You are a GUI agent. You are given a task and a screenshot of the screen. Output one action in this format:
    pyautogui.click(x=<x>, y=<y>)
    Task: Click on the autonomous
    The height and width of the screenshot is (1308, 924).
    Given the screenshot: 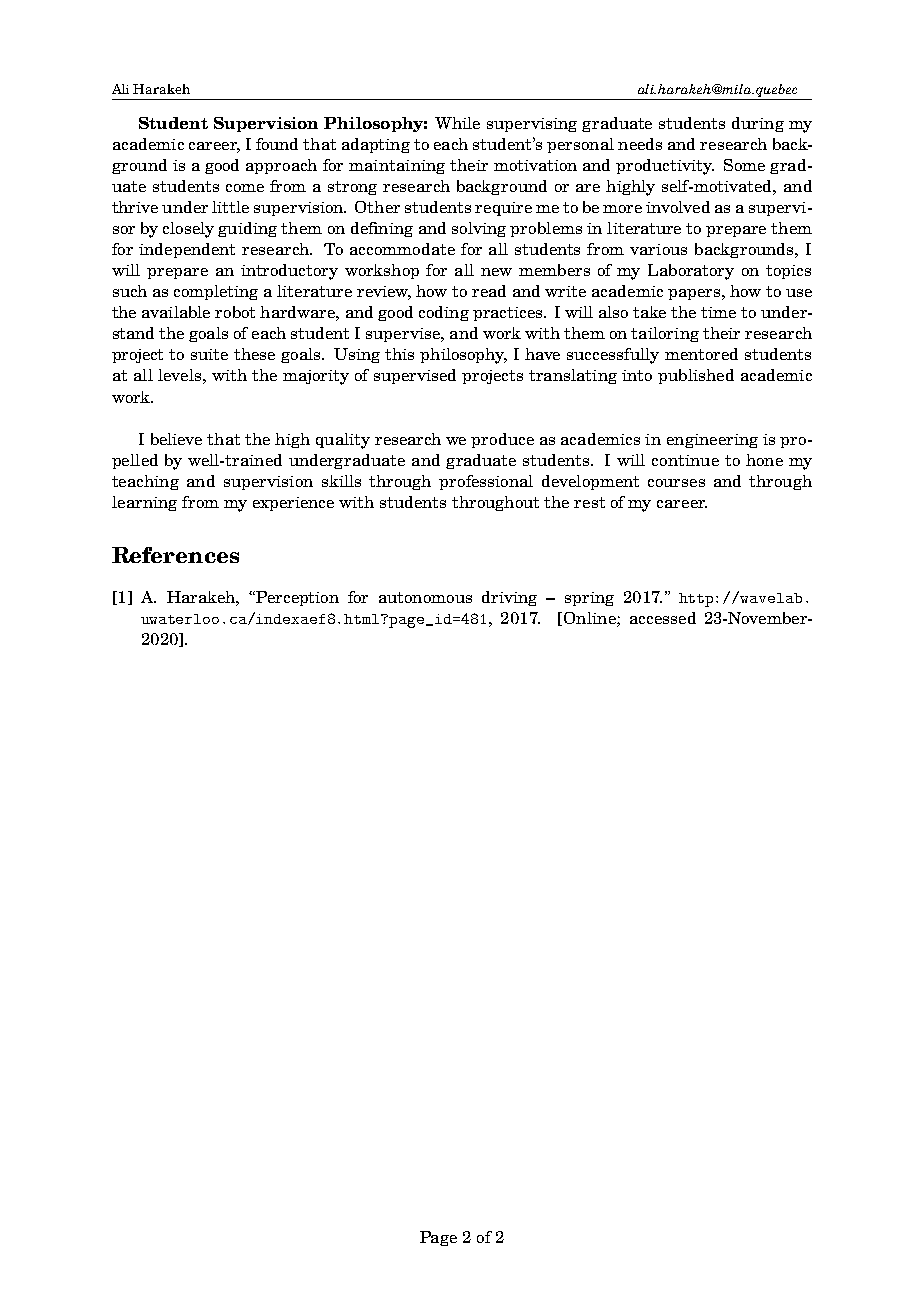 What is the action you would take?
    pyautogui.click(x=425, y=597)
